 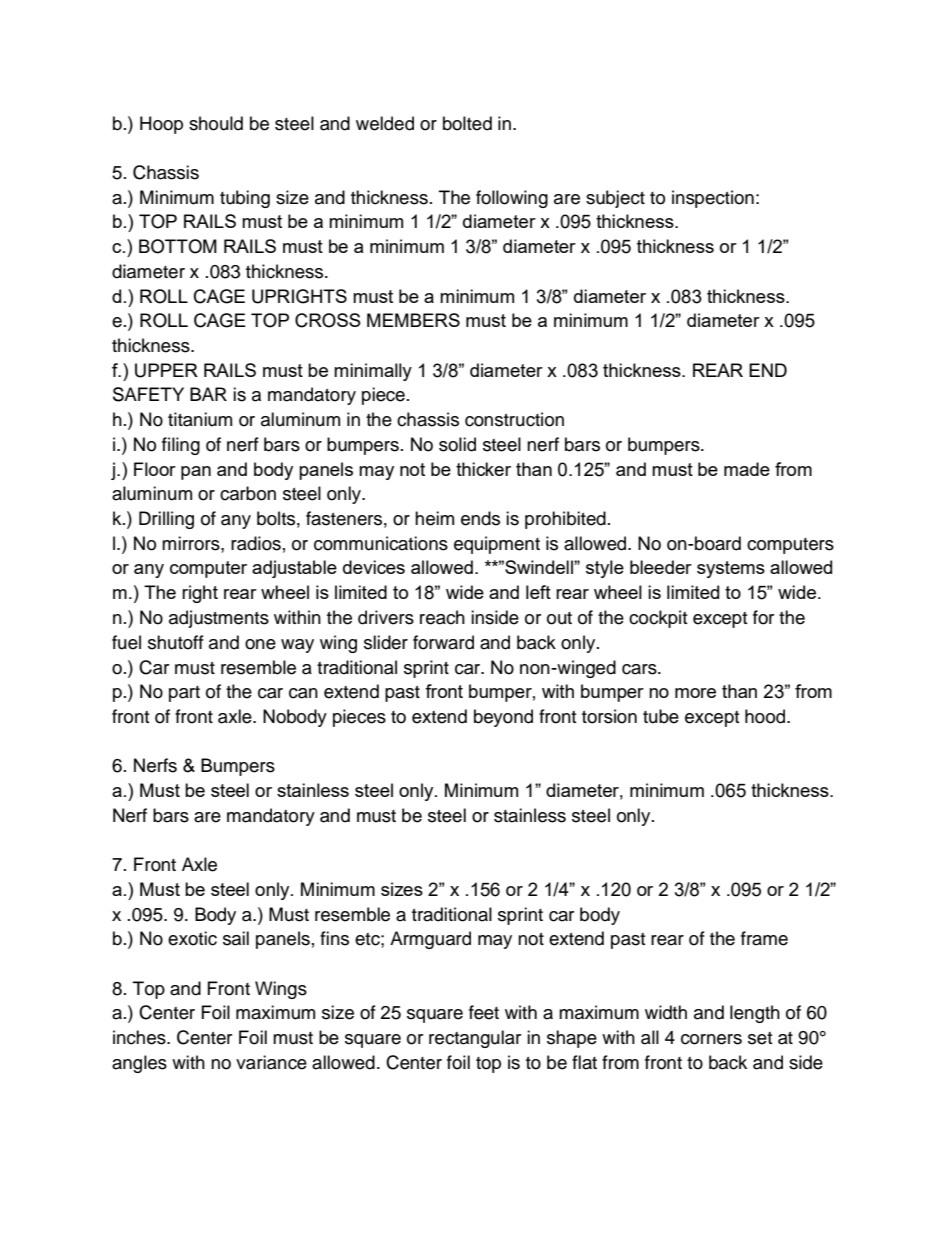 What do you see at coordinates (216, 123) in the screenshot?
I see `should` at bounding box center [216, 123].
